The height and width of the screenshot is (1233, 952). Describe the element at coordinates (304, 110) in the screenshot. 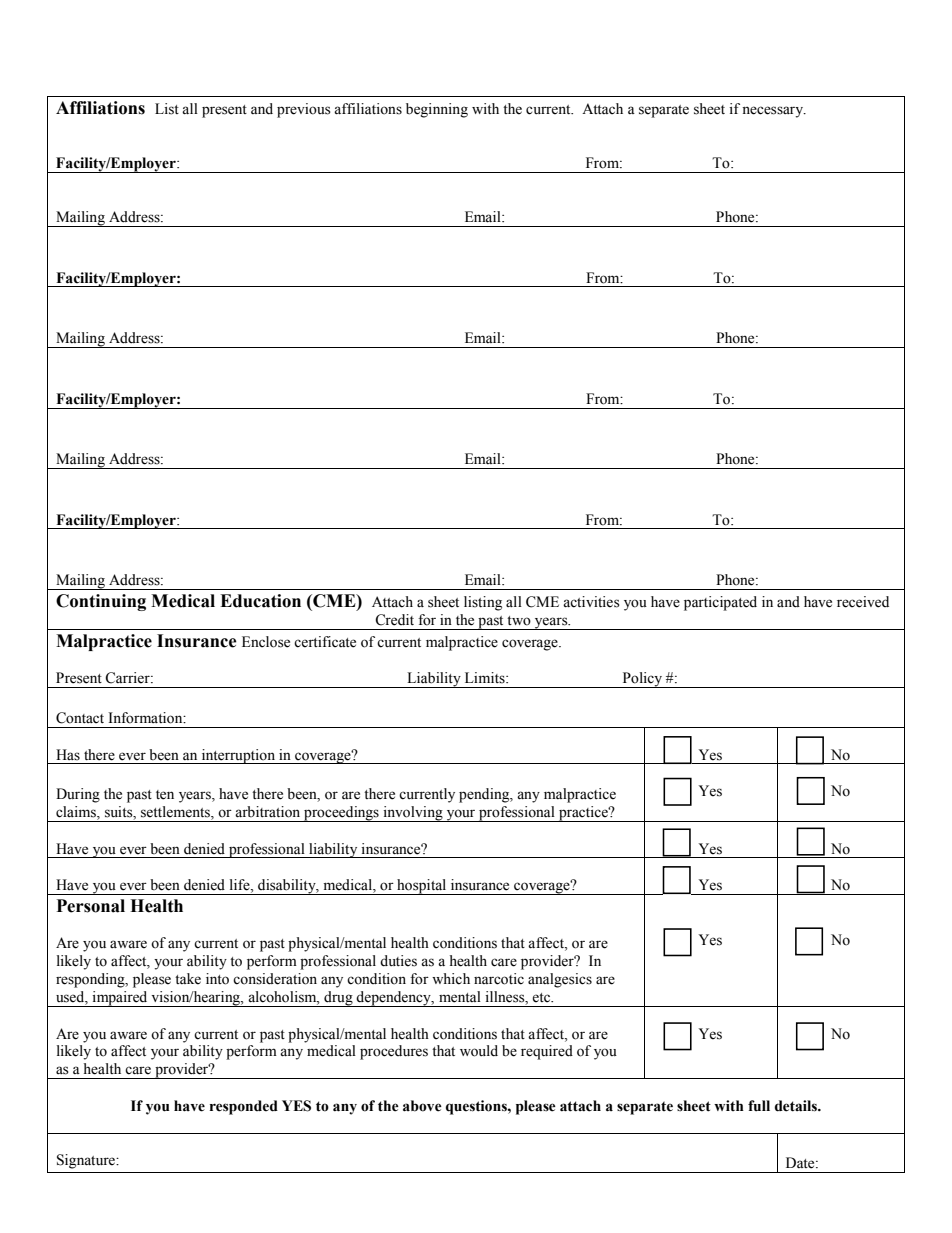

I see `previous` at that location.
